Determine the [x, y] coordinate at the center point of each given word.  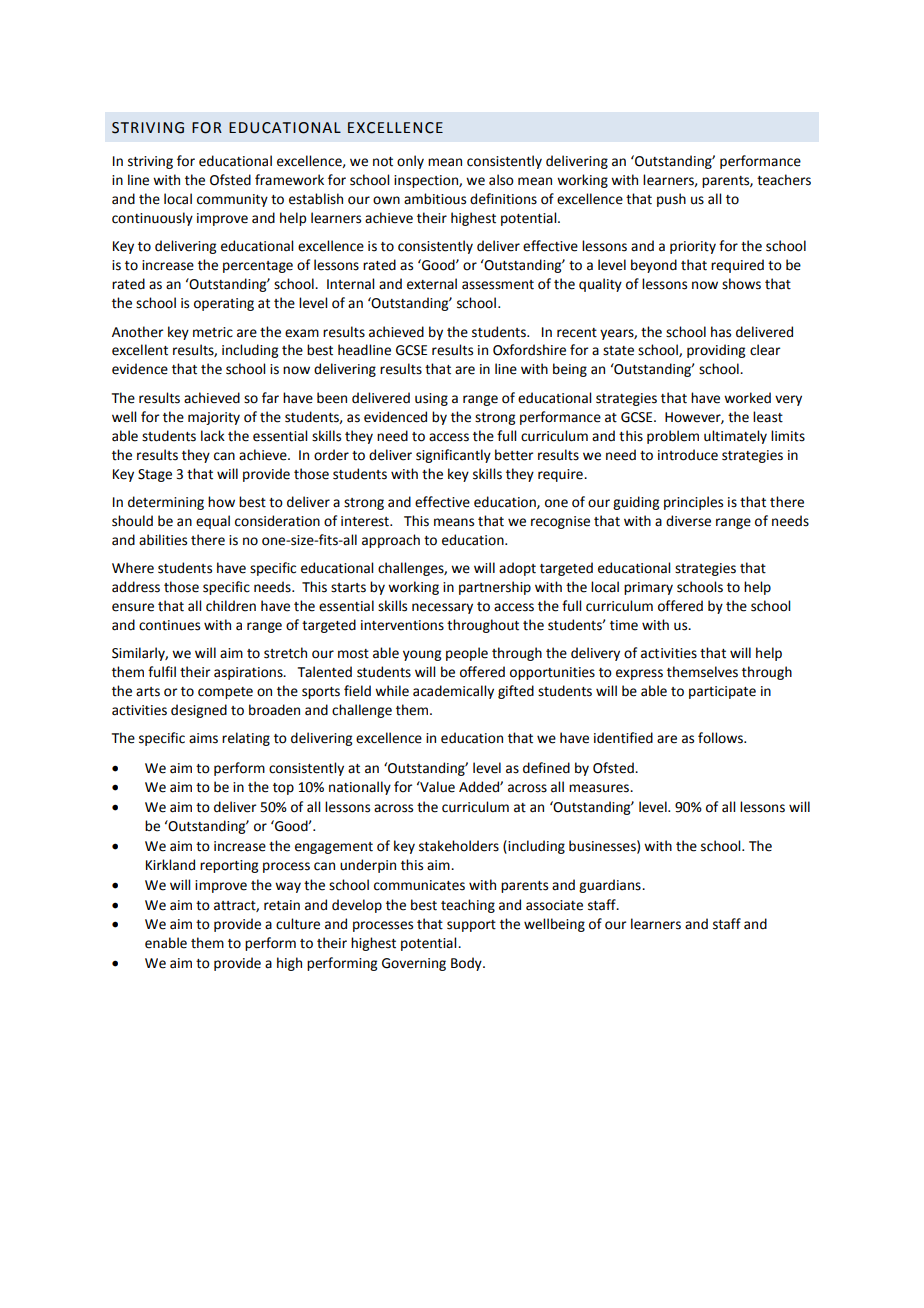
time [624, 625]
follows [722, 738]
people [467, 654]
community [232, 200]
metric [213, 332]
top [283, 789]
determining [166, 503]
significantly [453, 456]
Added [480, 787]
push [671, 200]
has [721, 332]
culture [298, 924]
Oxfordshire [529, 350]
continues [169, 625]
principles [693, 503]
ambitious [435, 199]
